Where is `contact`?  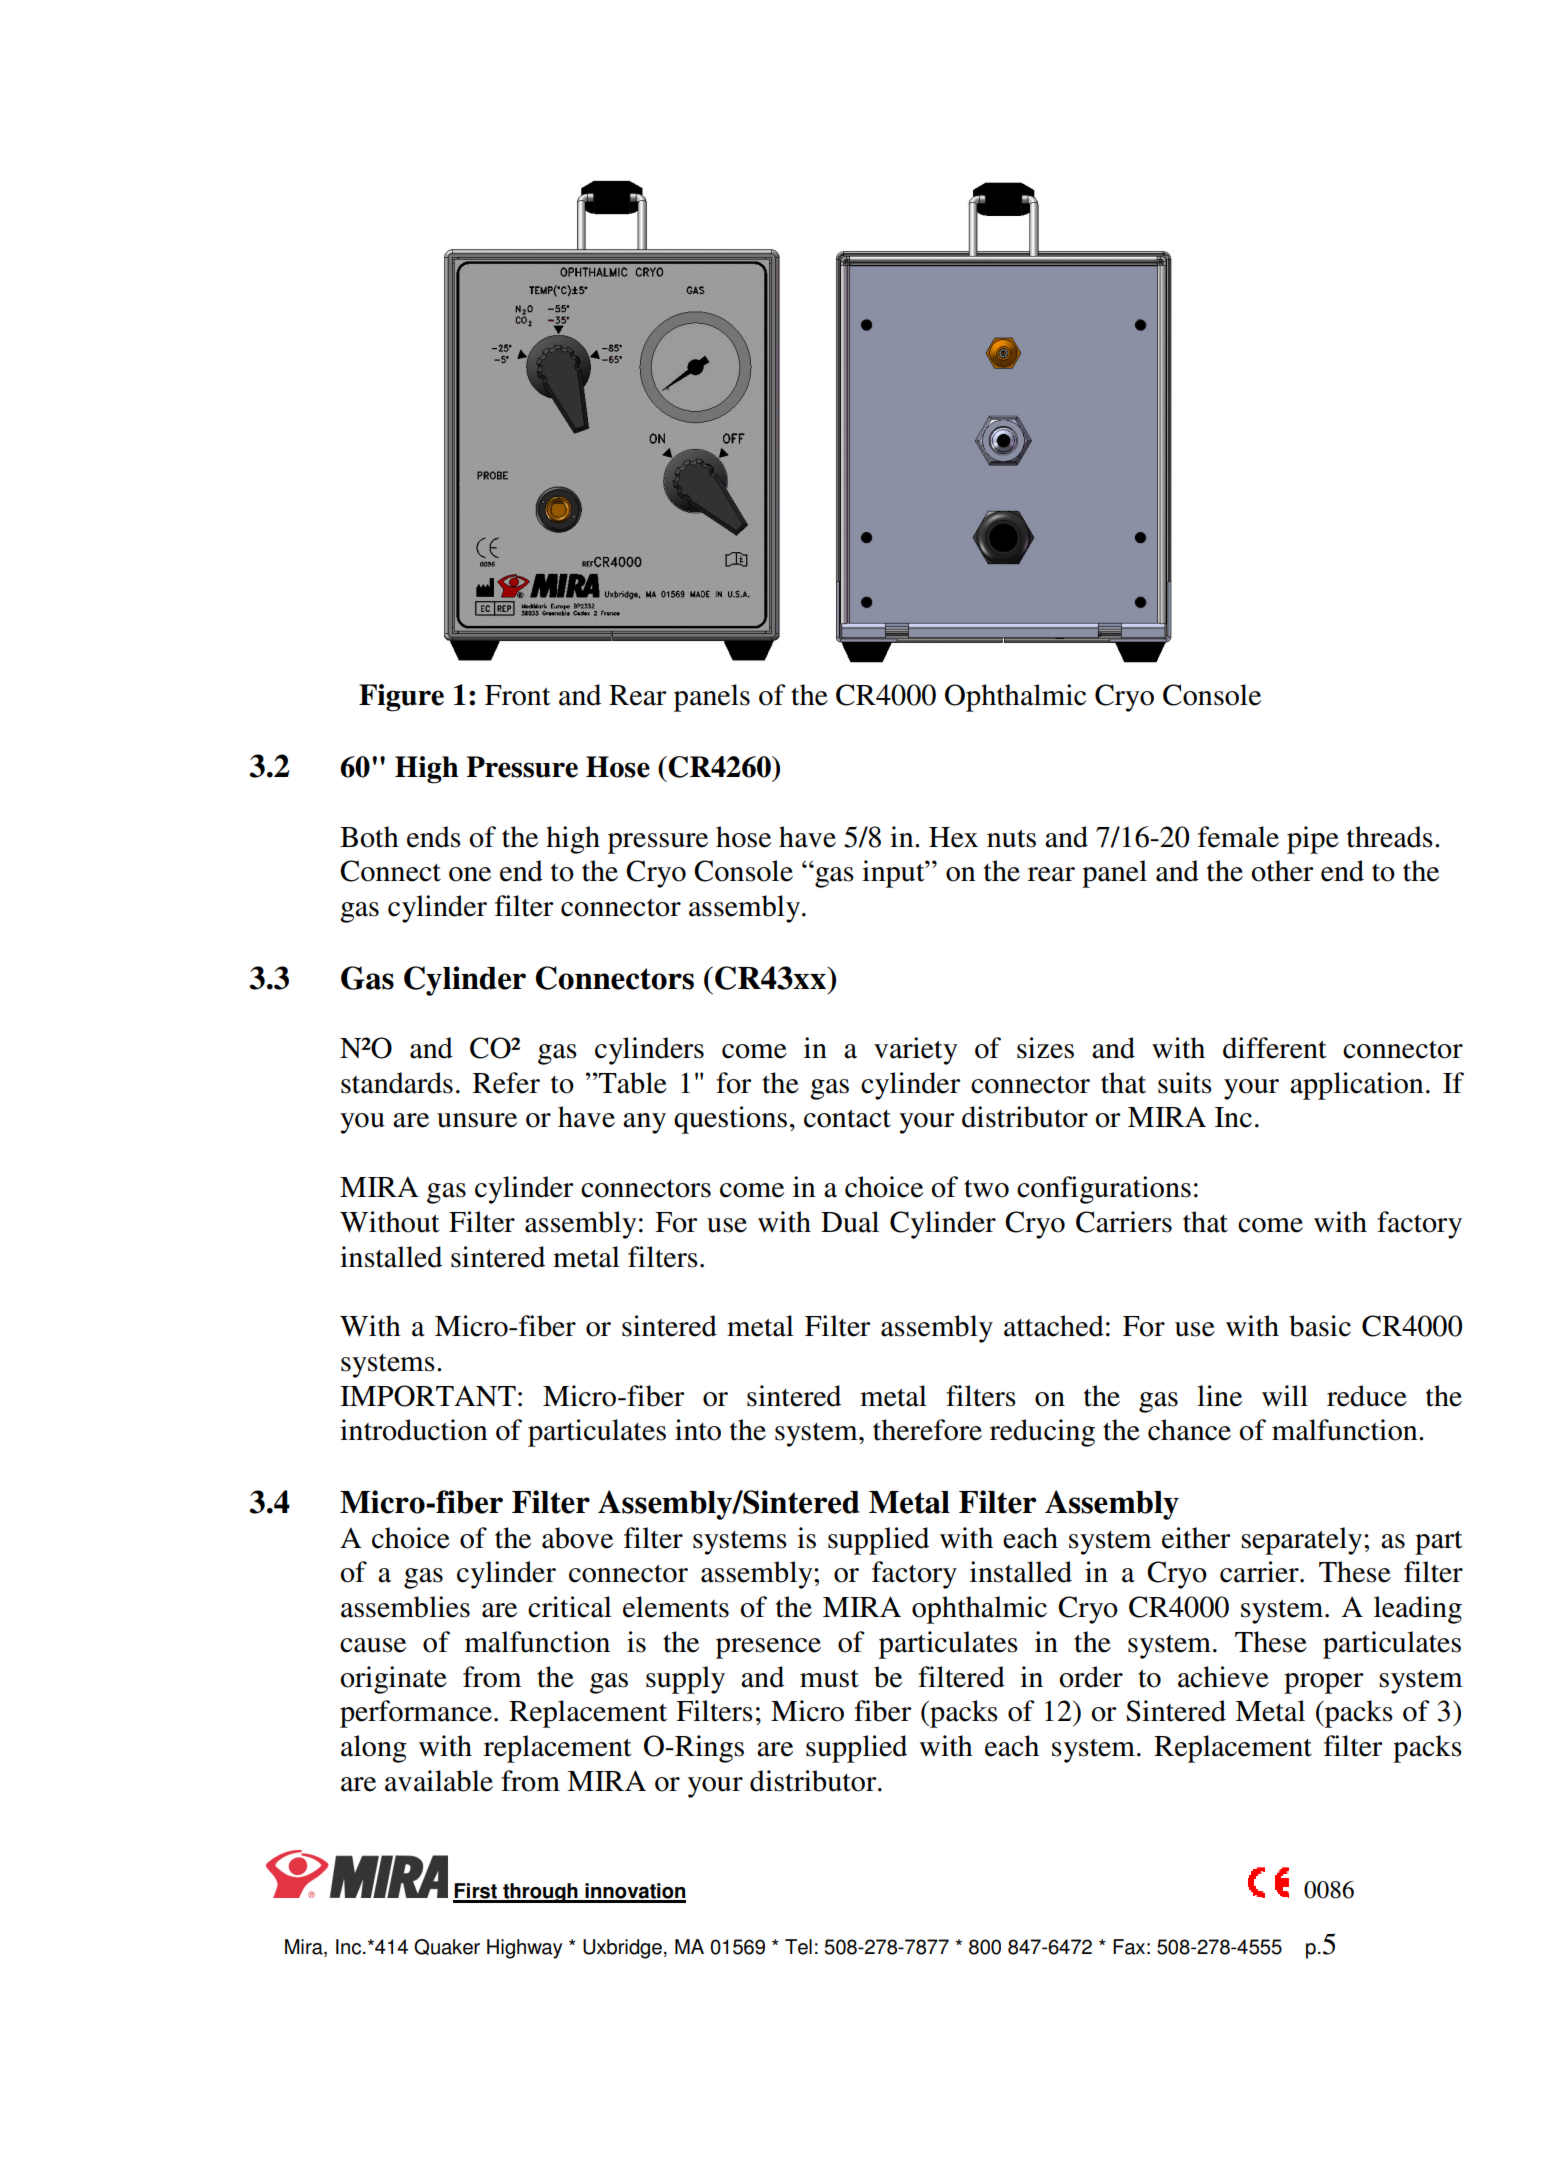
contact is located at coordinates (847, 1119).
